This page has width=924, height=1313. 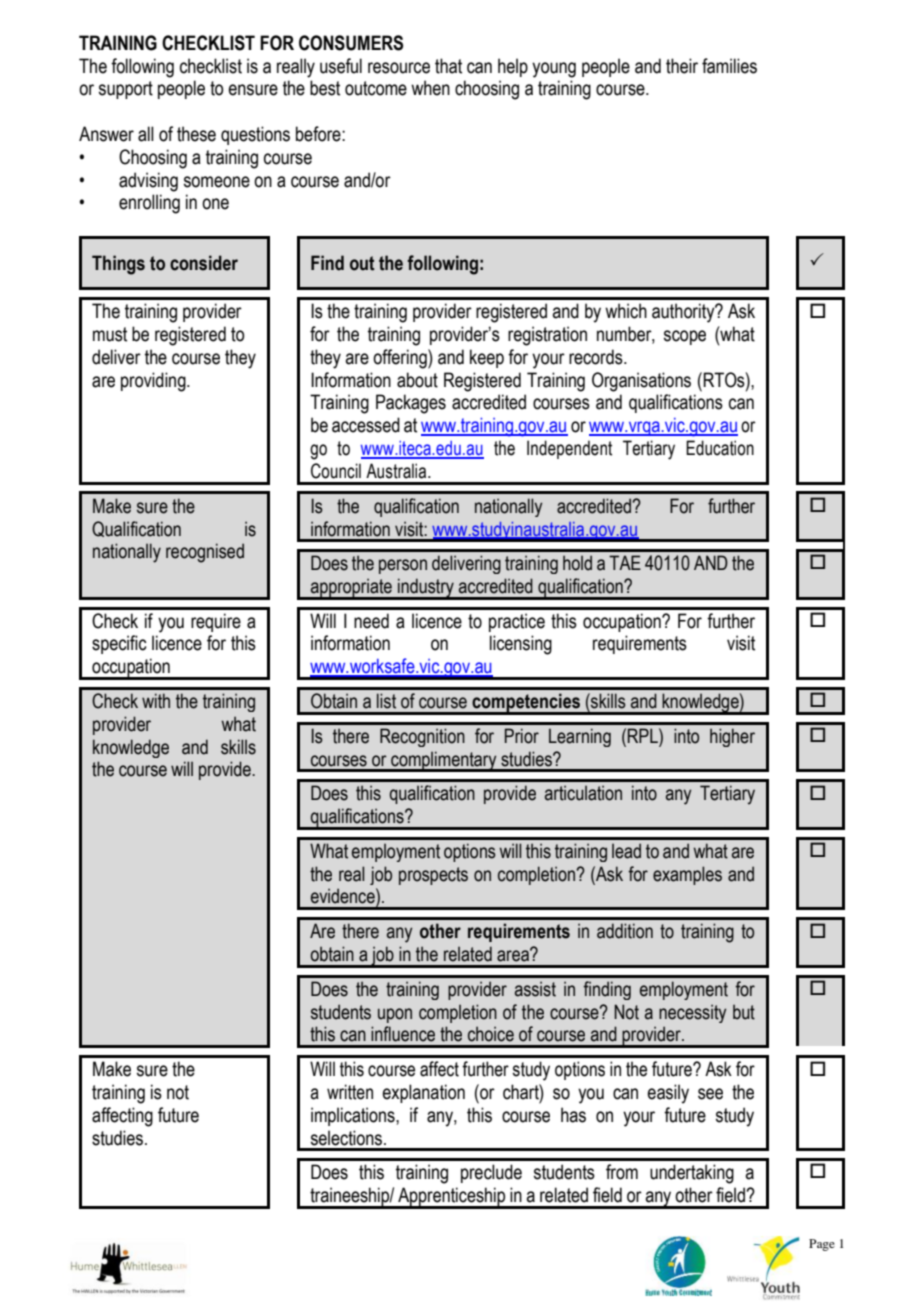 I want to click on these, so click(x=196, y=134).
